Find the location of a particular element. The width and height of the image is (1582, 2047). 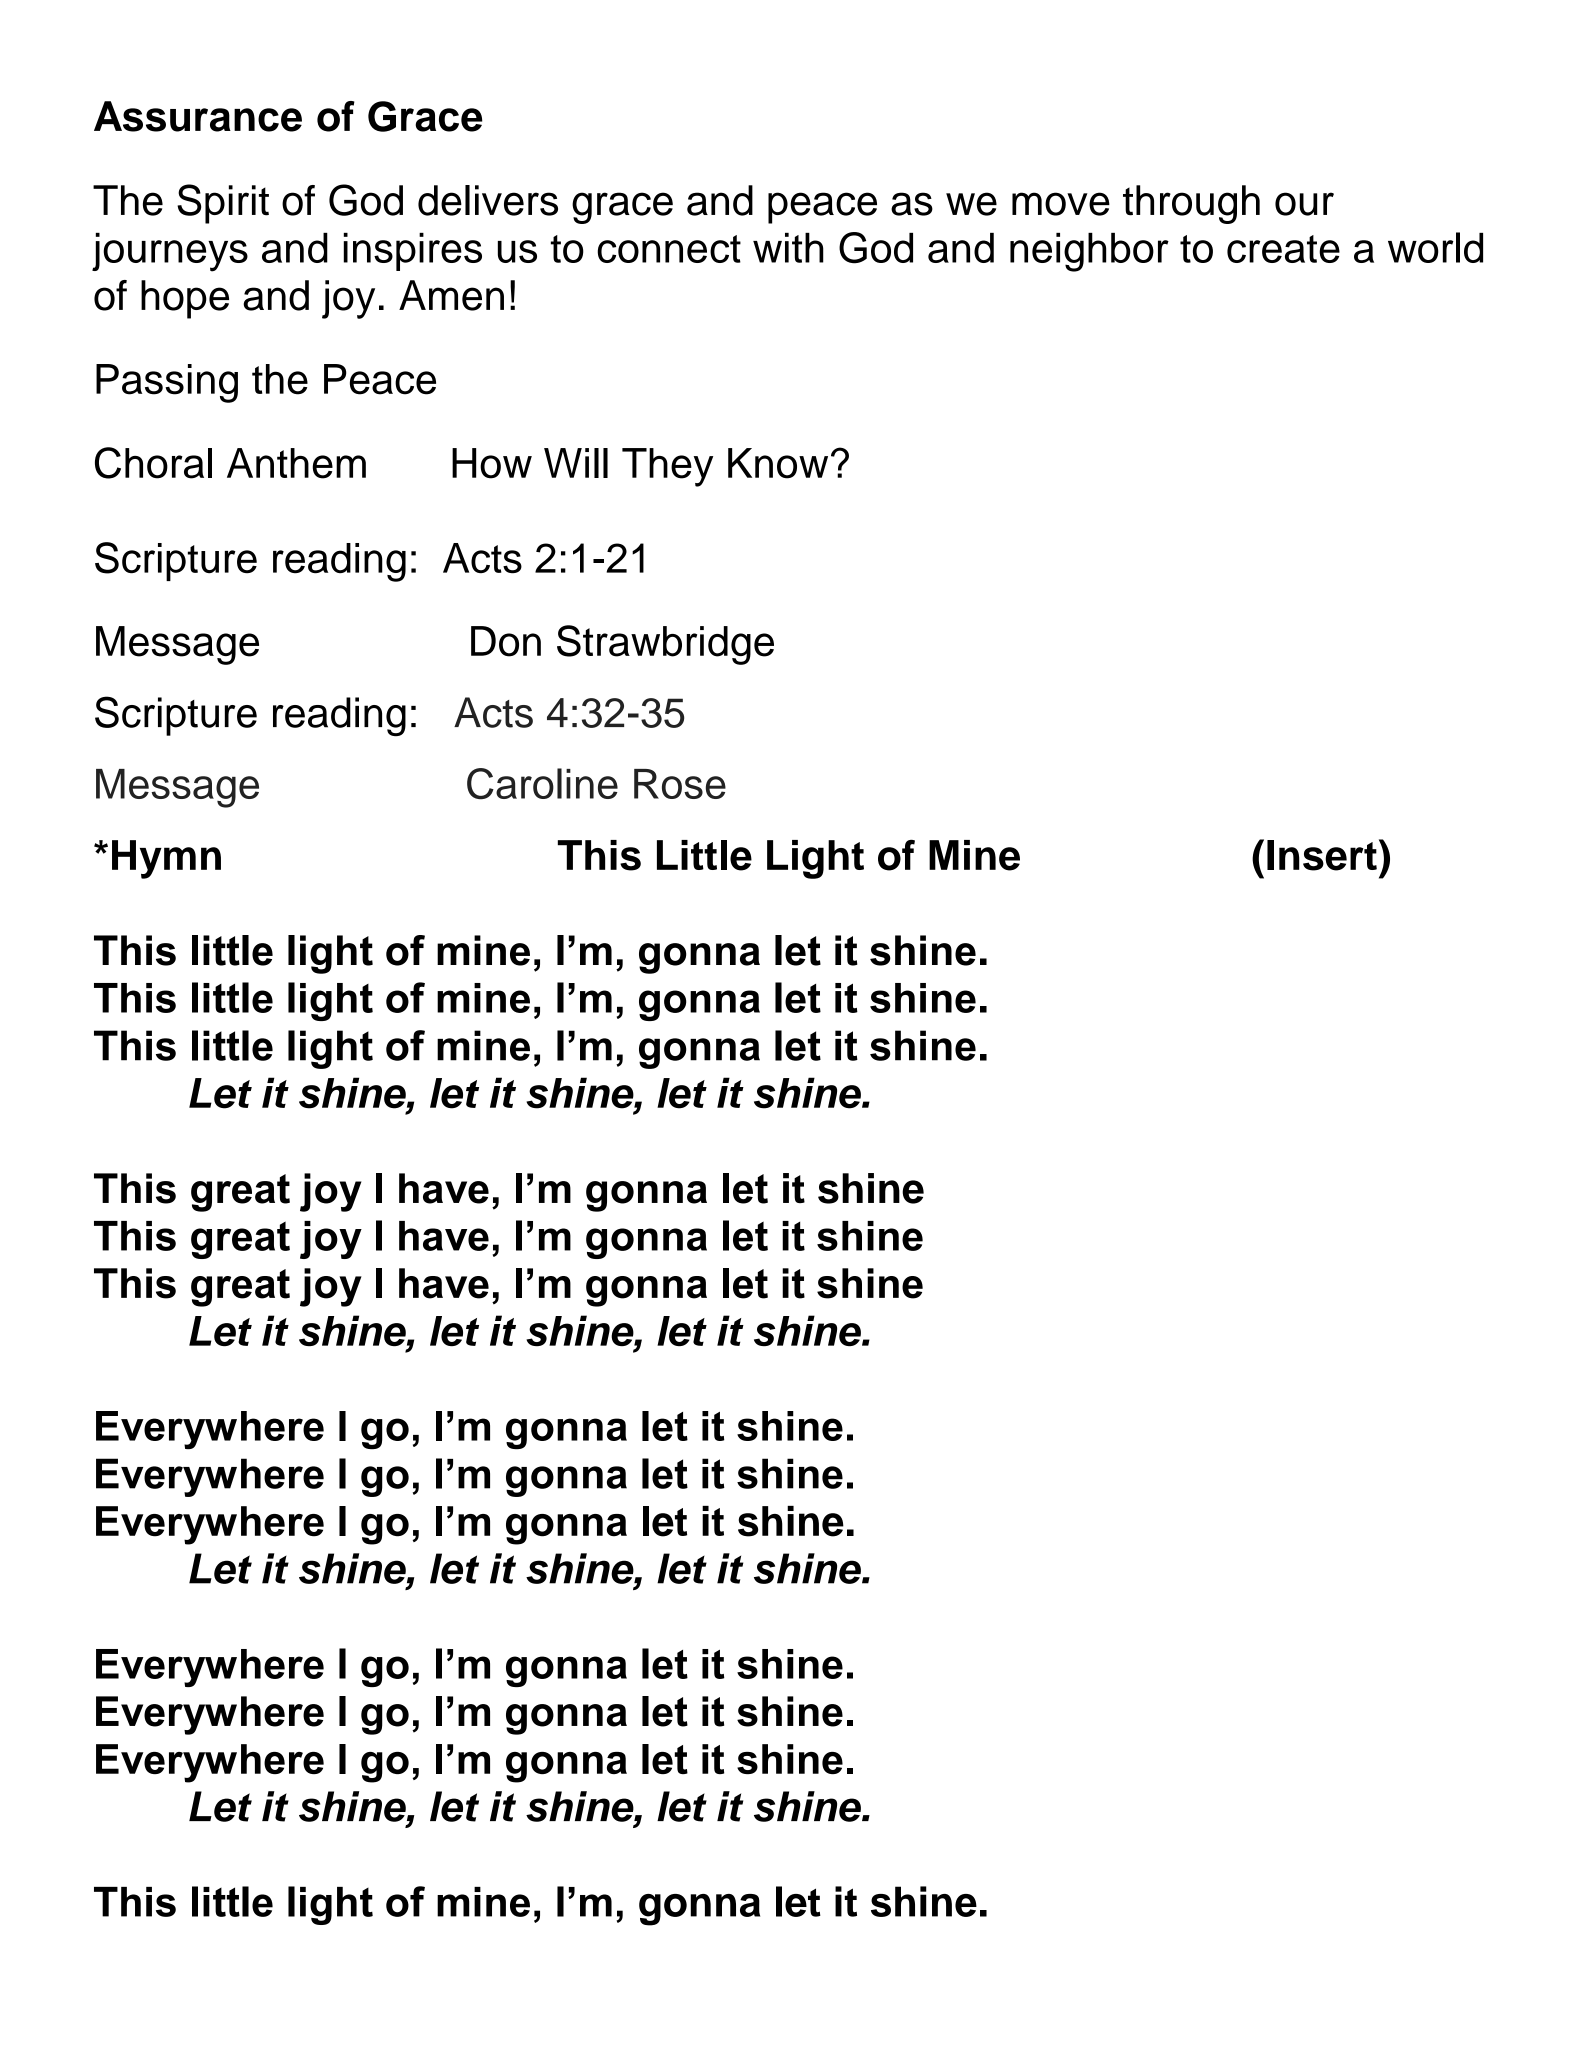

create is located at coordinates (1283, 249).
